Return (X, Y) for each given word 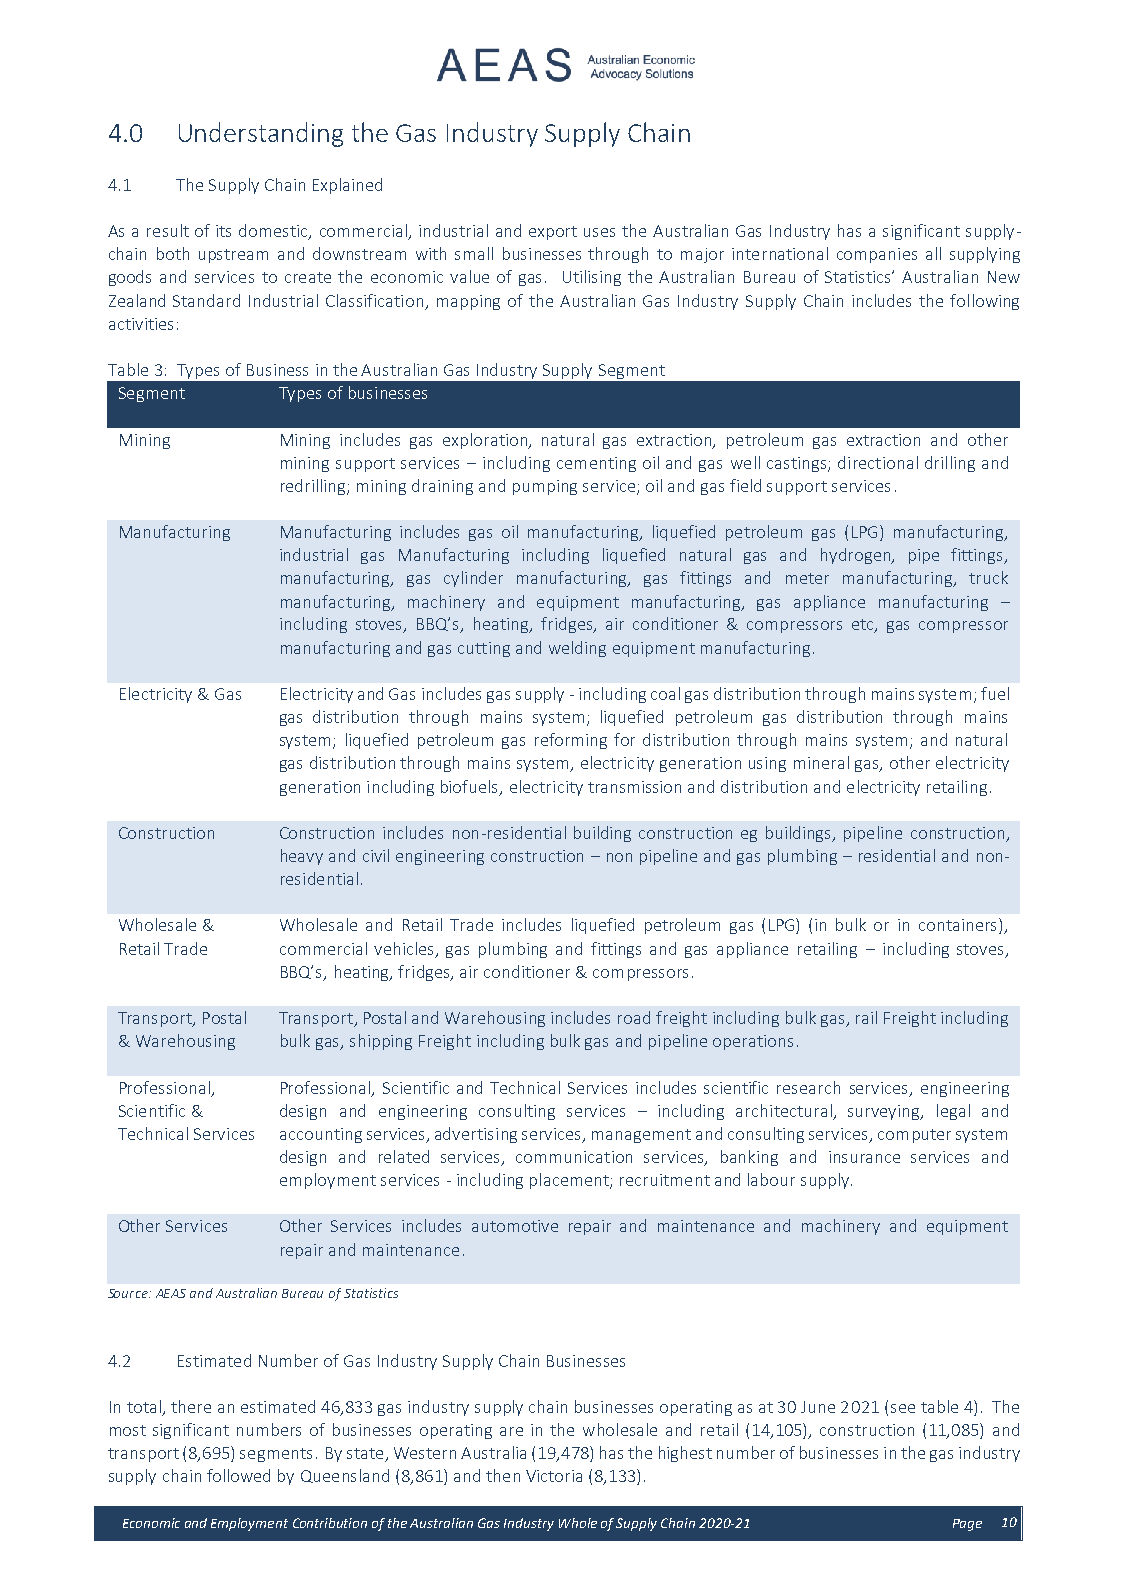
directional (878, 462)
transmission (634, 787)
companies (877, 255)
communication (574, 1157)
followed (238, 1475)
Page (967, 1525)
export (553, 233)
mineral (821, 762)
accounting (321, 1135)
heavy (302, 857)
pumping (545, 487)
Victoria (554, 1476)
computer (914, 1136)
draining (442, 487)
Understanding (261, 134)
